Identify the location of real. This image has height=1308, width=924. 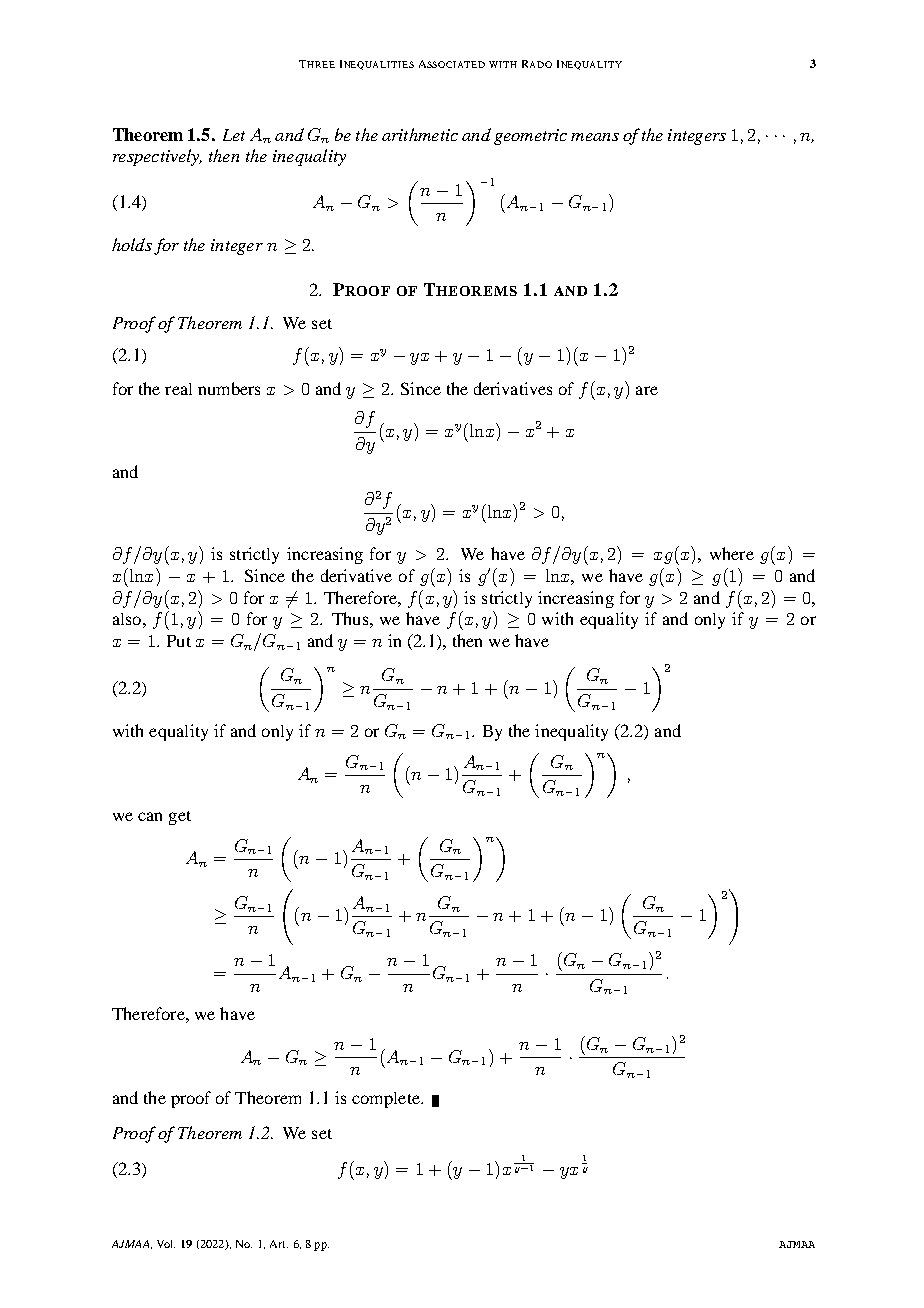
(178, 389).
